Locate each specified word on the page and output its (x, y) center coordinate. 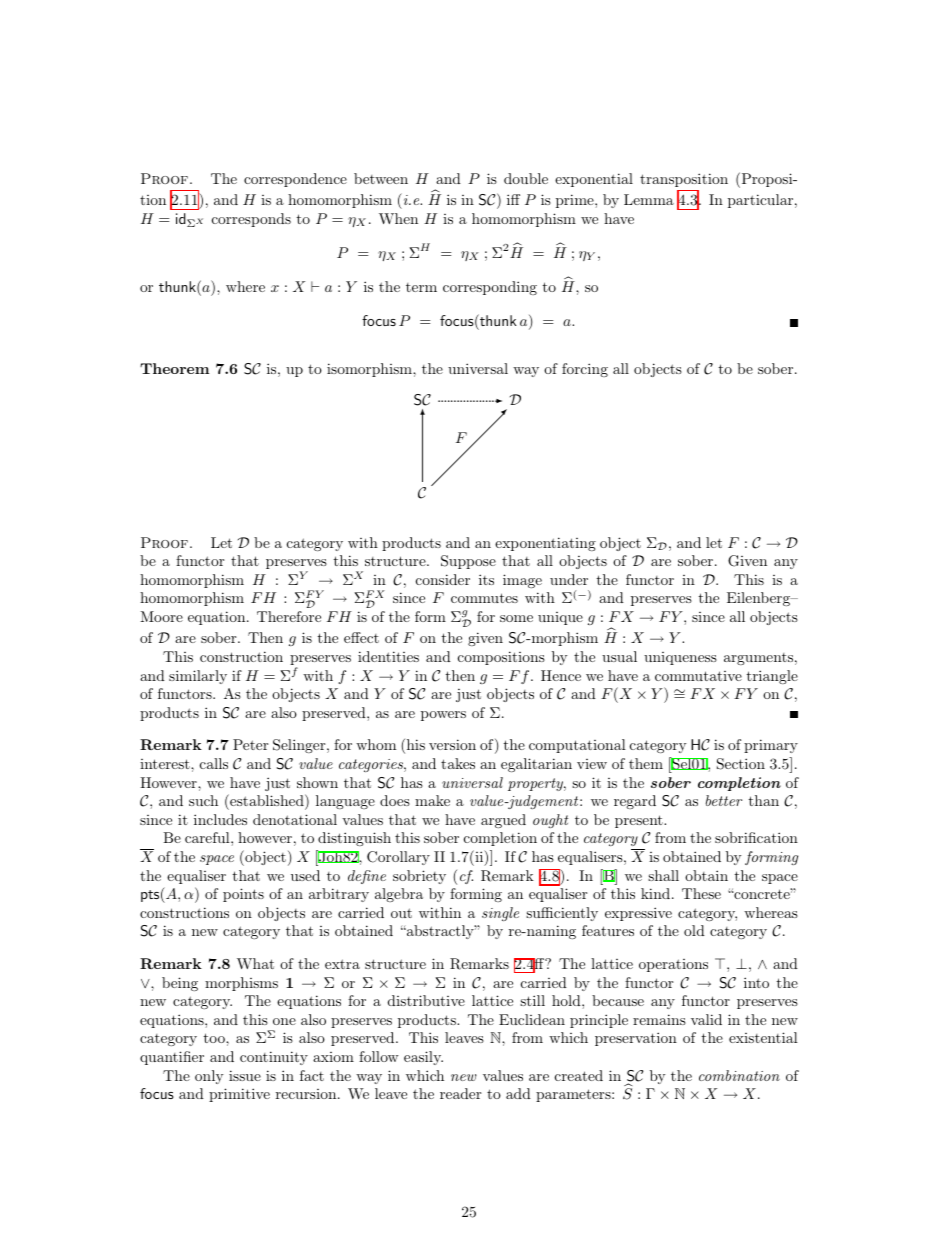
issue (245, 1075)
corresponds (251, 220)
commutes (484, 598)
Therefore (289, 616)
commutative (698, 676)
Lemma (649, 199)
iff (513, 199)
